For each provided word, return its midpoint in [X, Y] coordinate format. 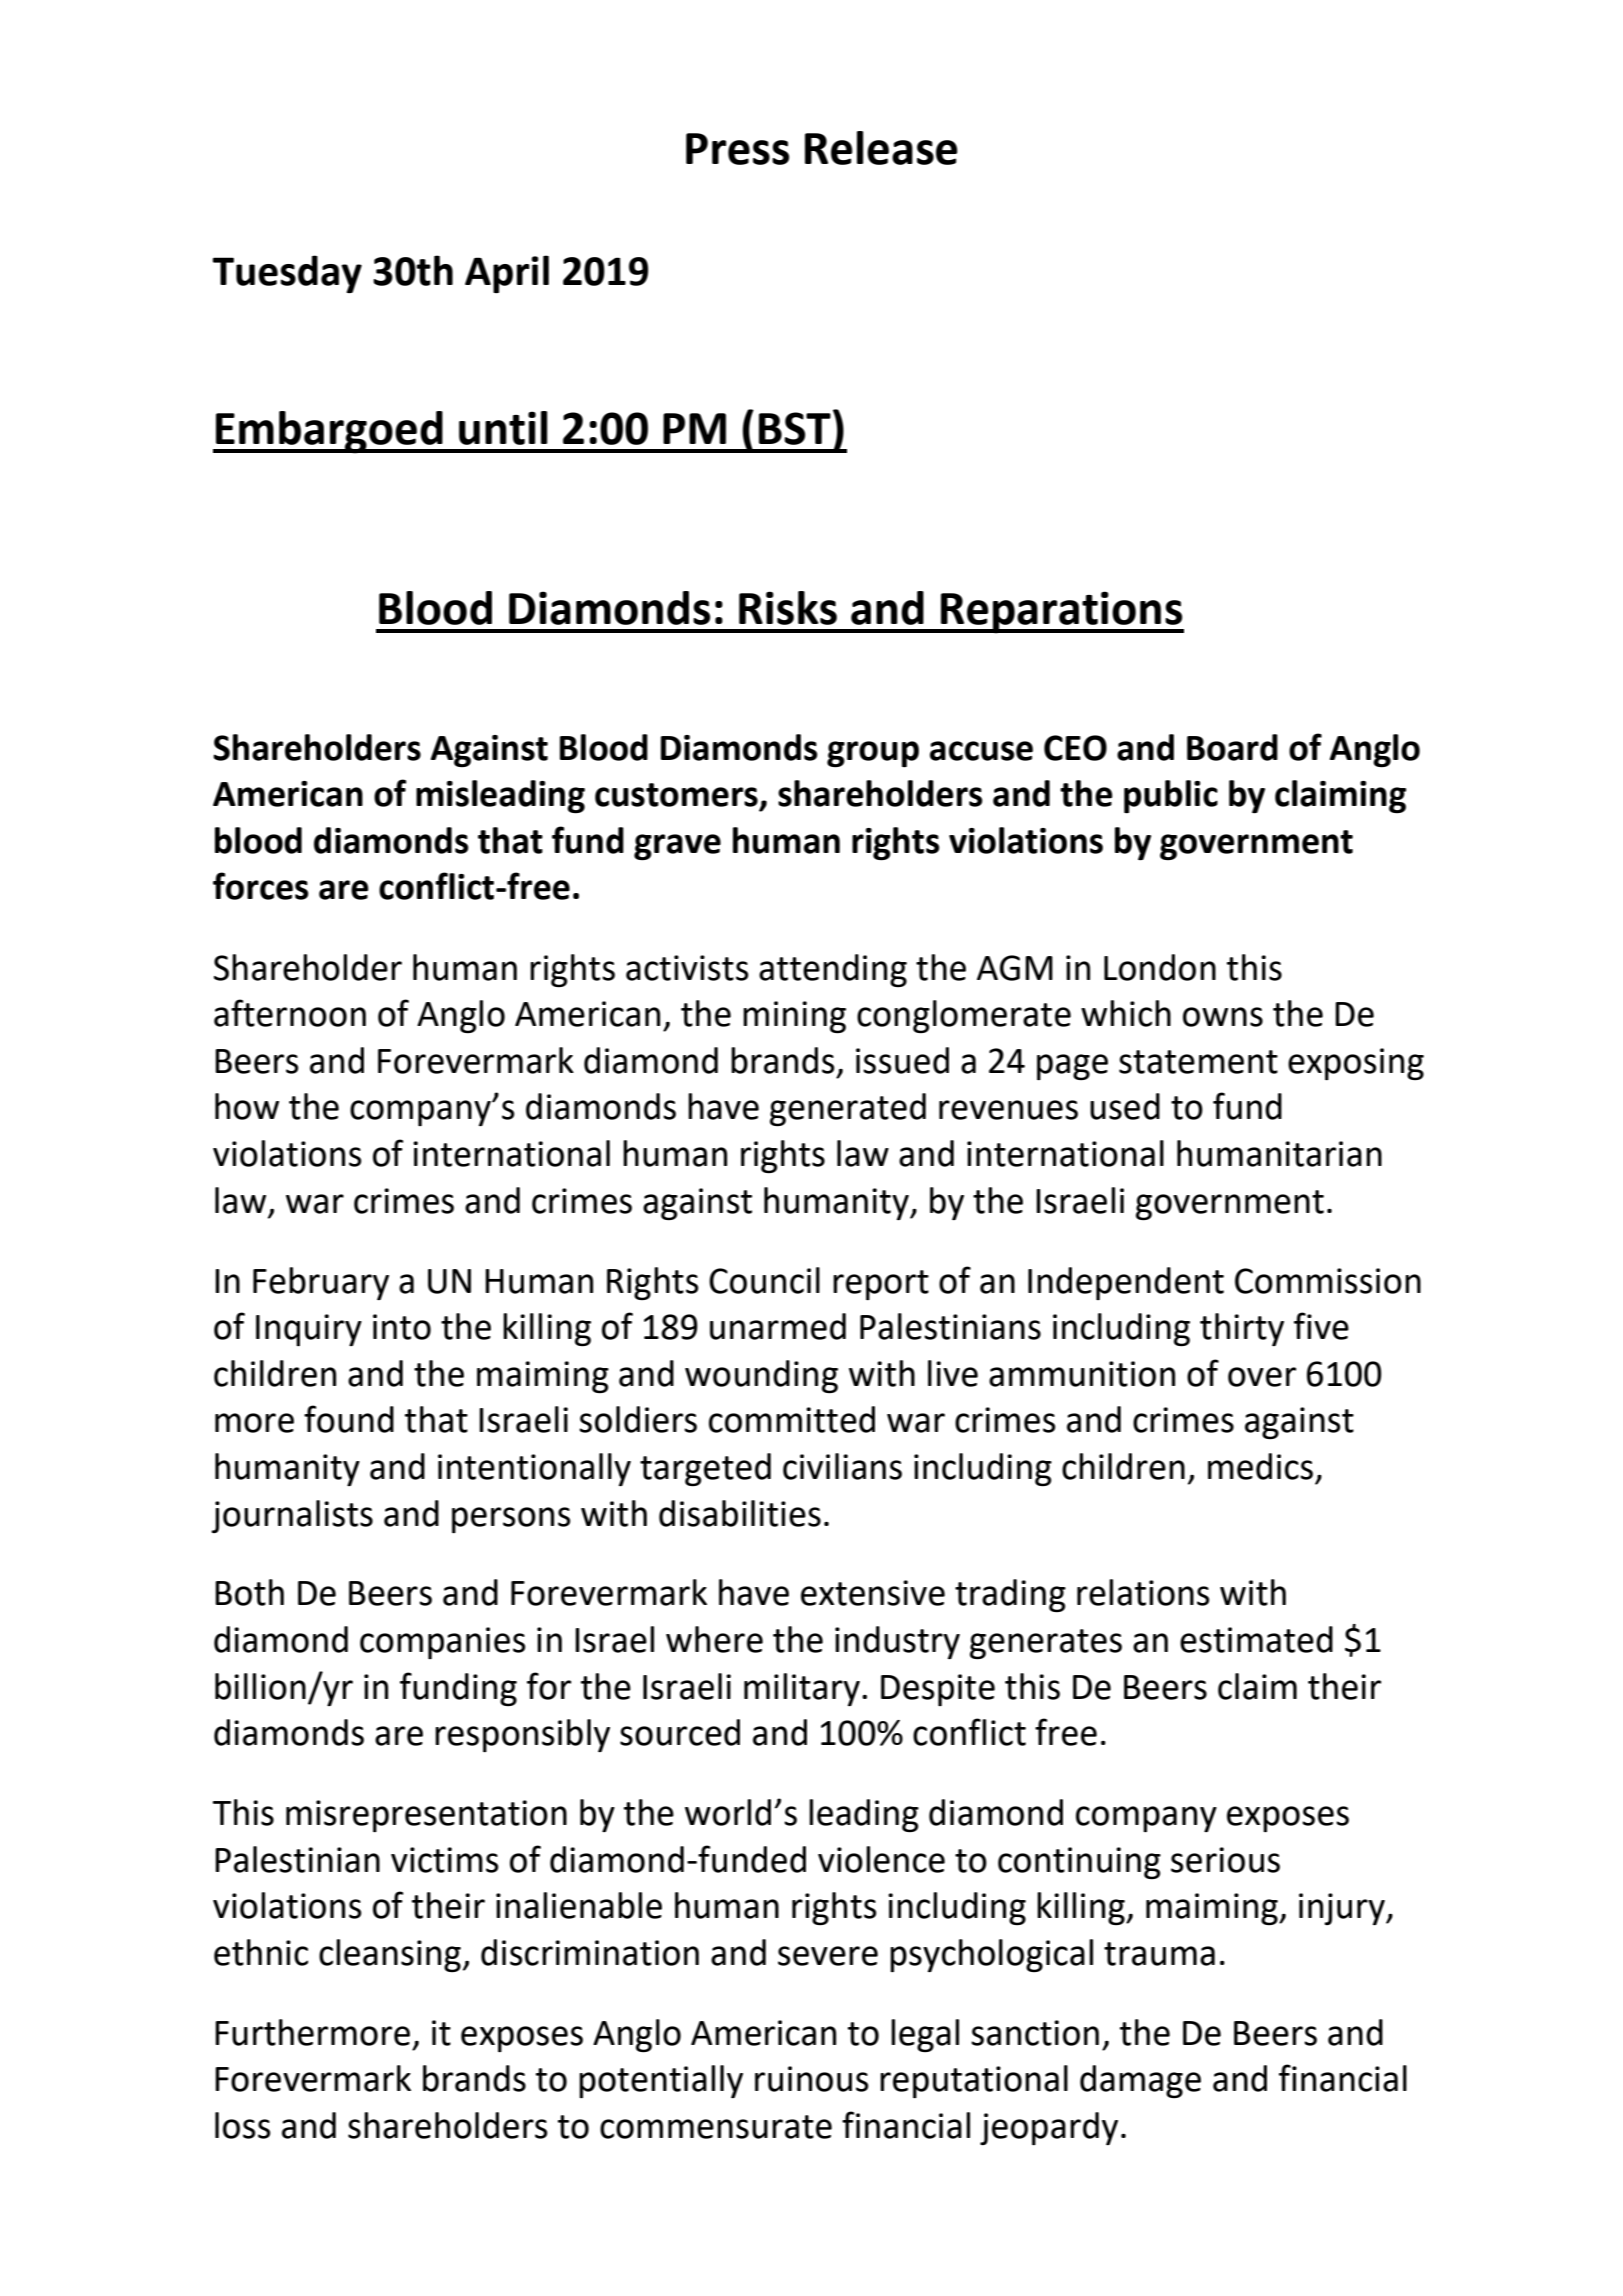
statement [1198, 1062]
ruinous [811, 2079]
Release [881, 148]
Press [737, 149]
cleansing [390, 1955]
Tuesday [287, 274]
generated [848, 1109]
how [247, 1106]
